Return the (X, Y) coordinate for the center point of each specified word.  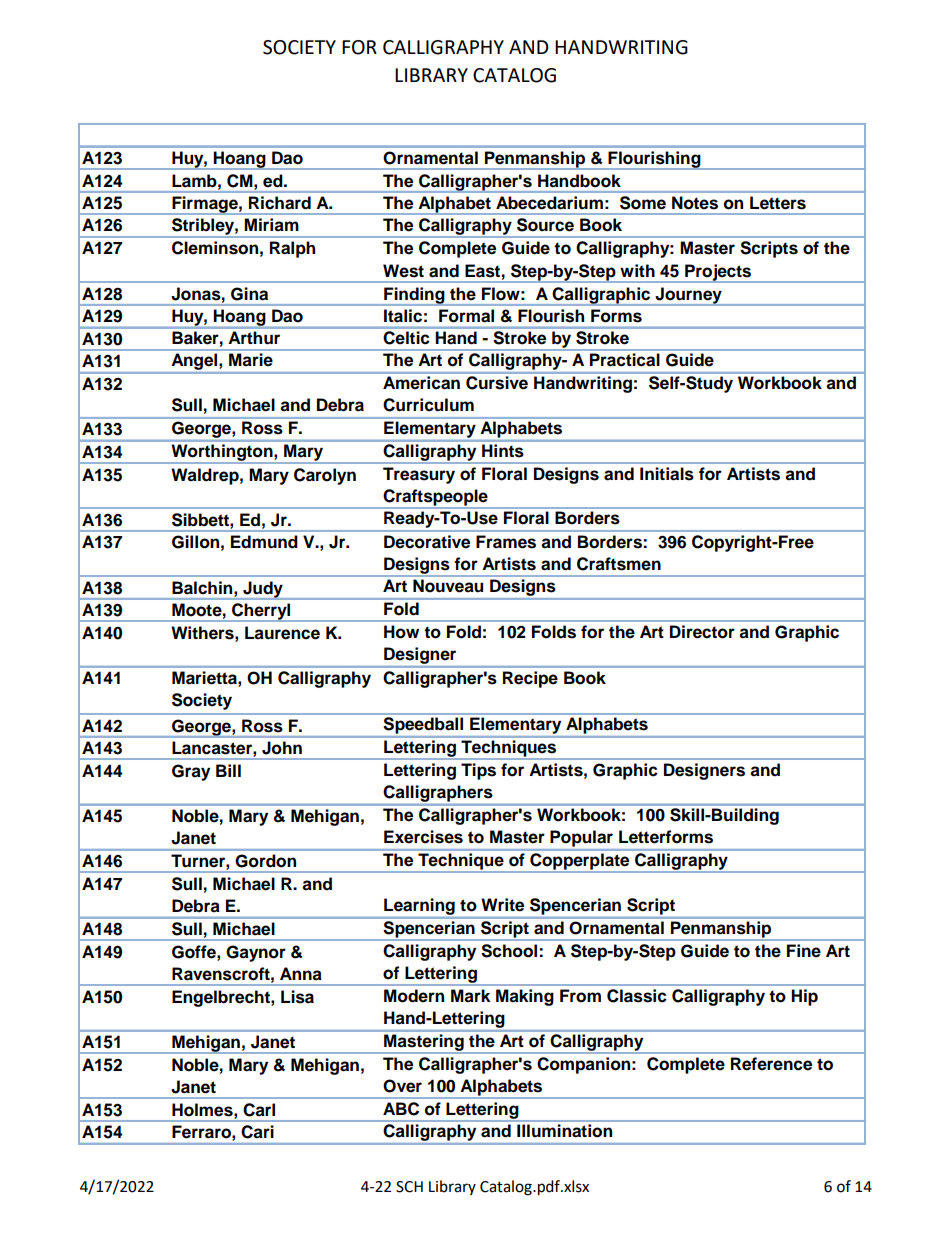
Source (545, 224)
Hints (502, 450)
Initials (667, 474)
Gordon (266, 860)
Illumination (564, 1130)
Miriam (271, 225)
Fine (804, 951)
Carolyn (325, 476)
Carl (259, 1110)
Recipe (530, 679)
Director (702, 632)
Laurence (282, 633)
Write (502, 905)
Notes (695, 202)
